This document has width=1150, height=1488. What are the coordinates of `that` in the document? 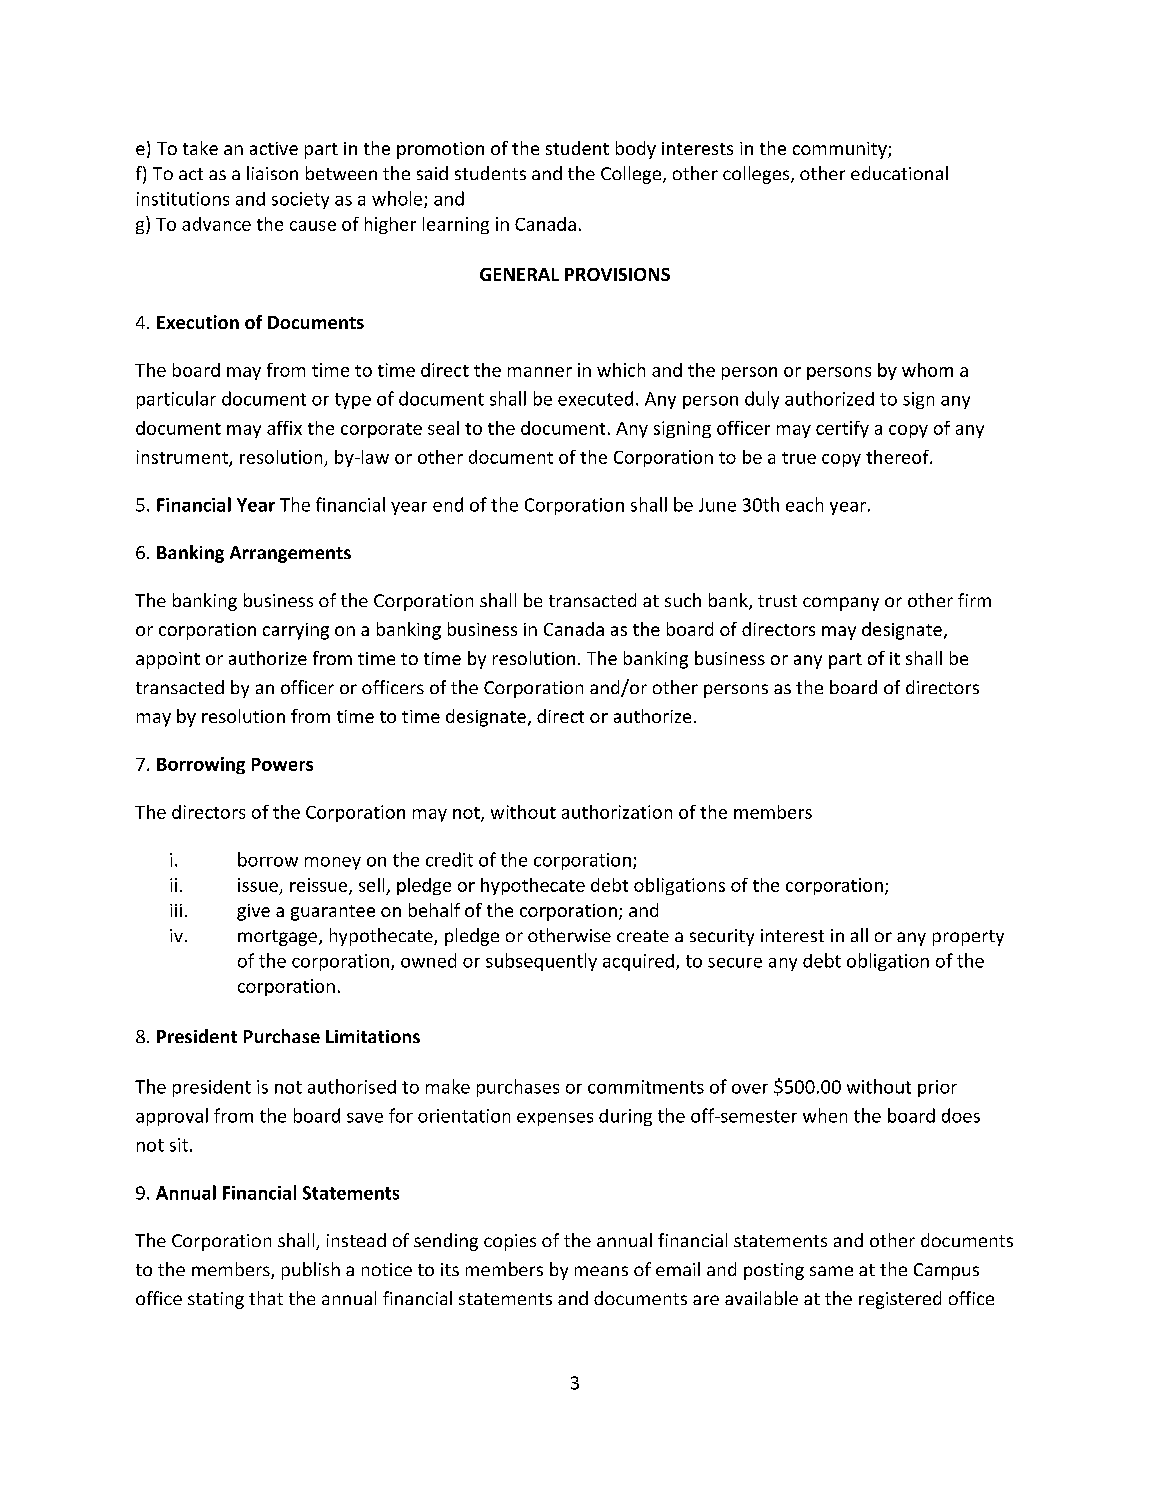 It's located at (266, 1298).
